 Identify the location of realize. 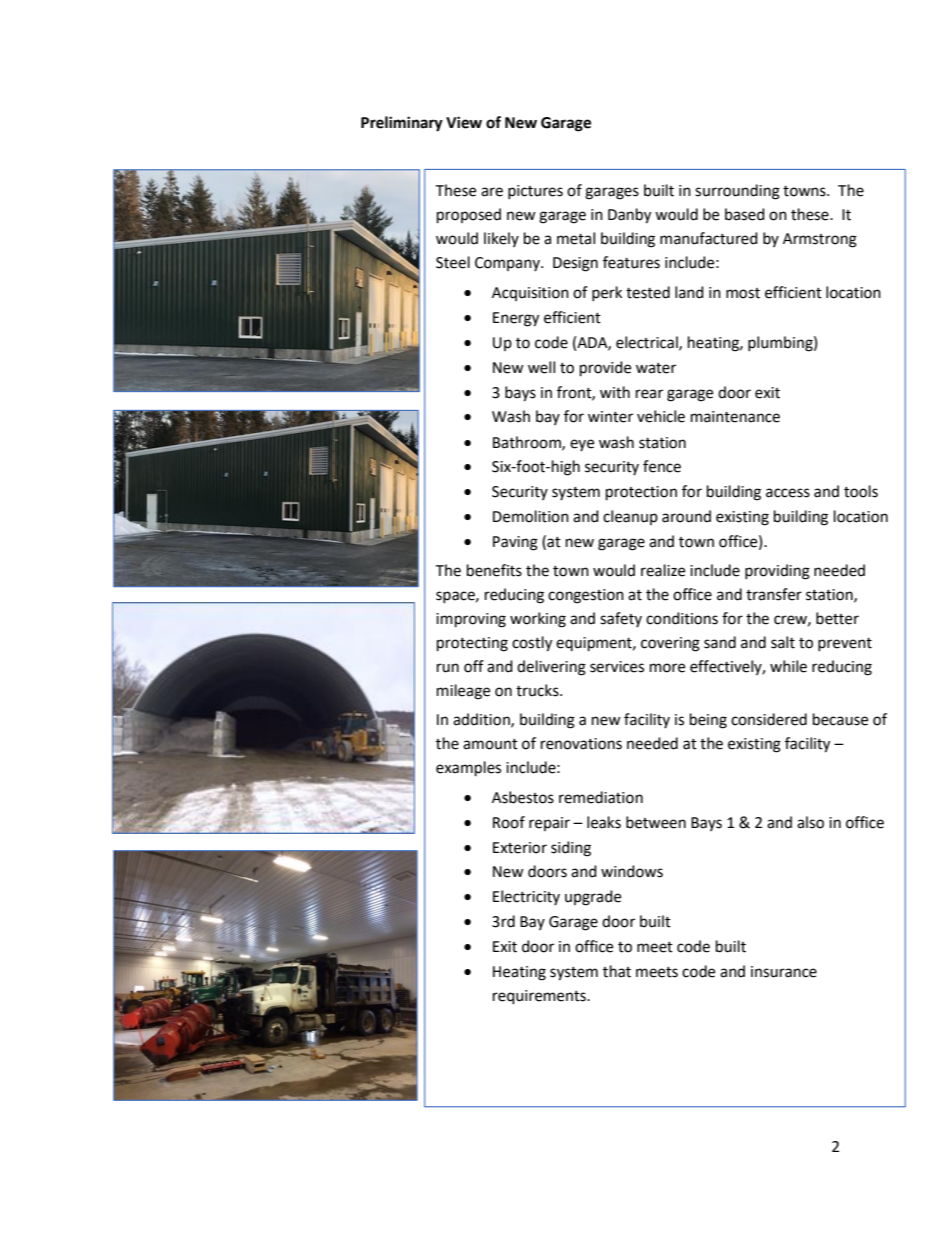
(663, 570).
